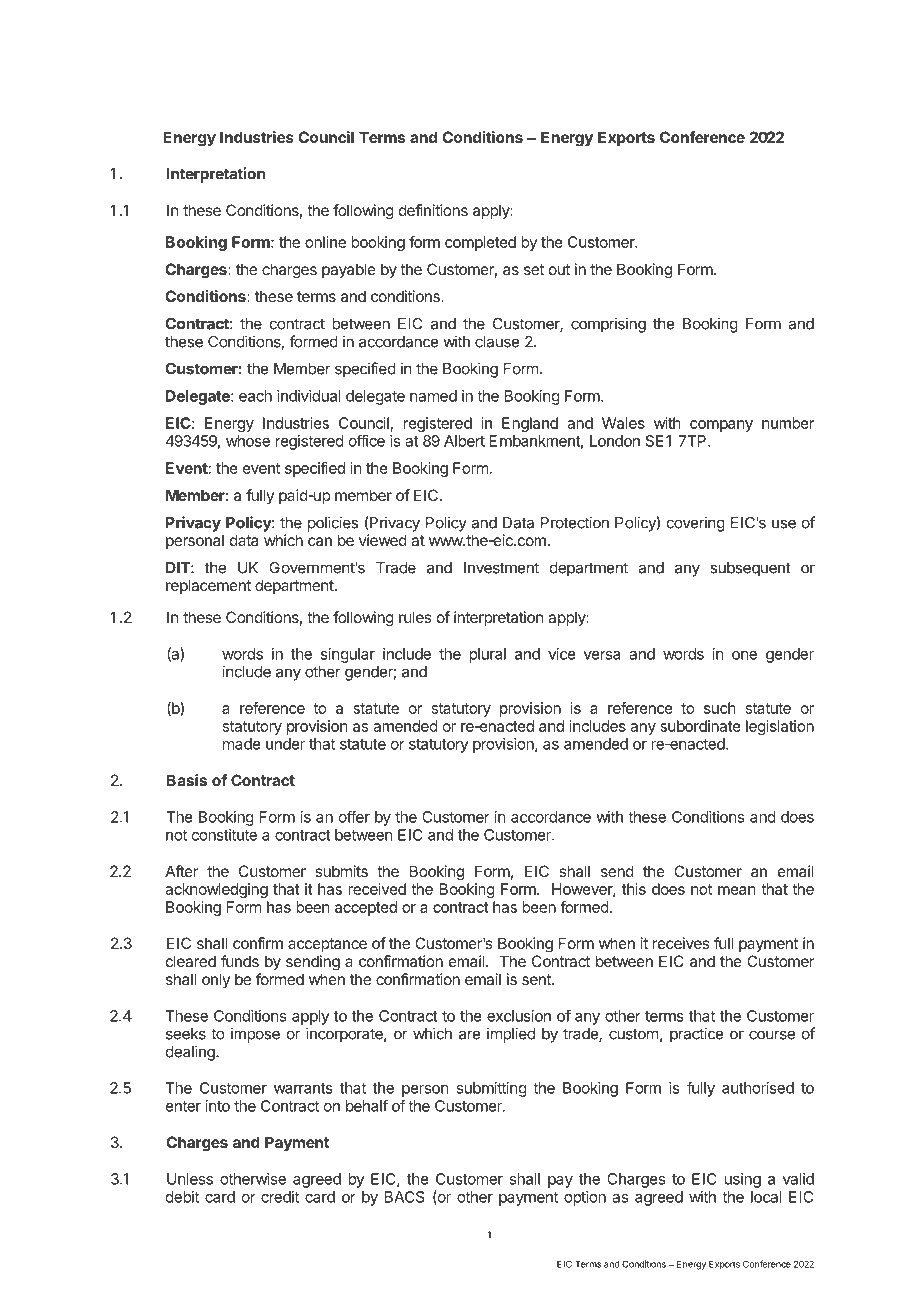  What do you see at coordinates (743, 1180) in the screenshot?
I see `using` at bounding box center [743, 1180].
